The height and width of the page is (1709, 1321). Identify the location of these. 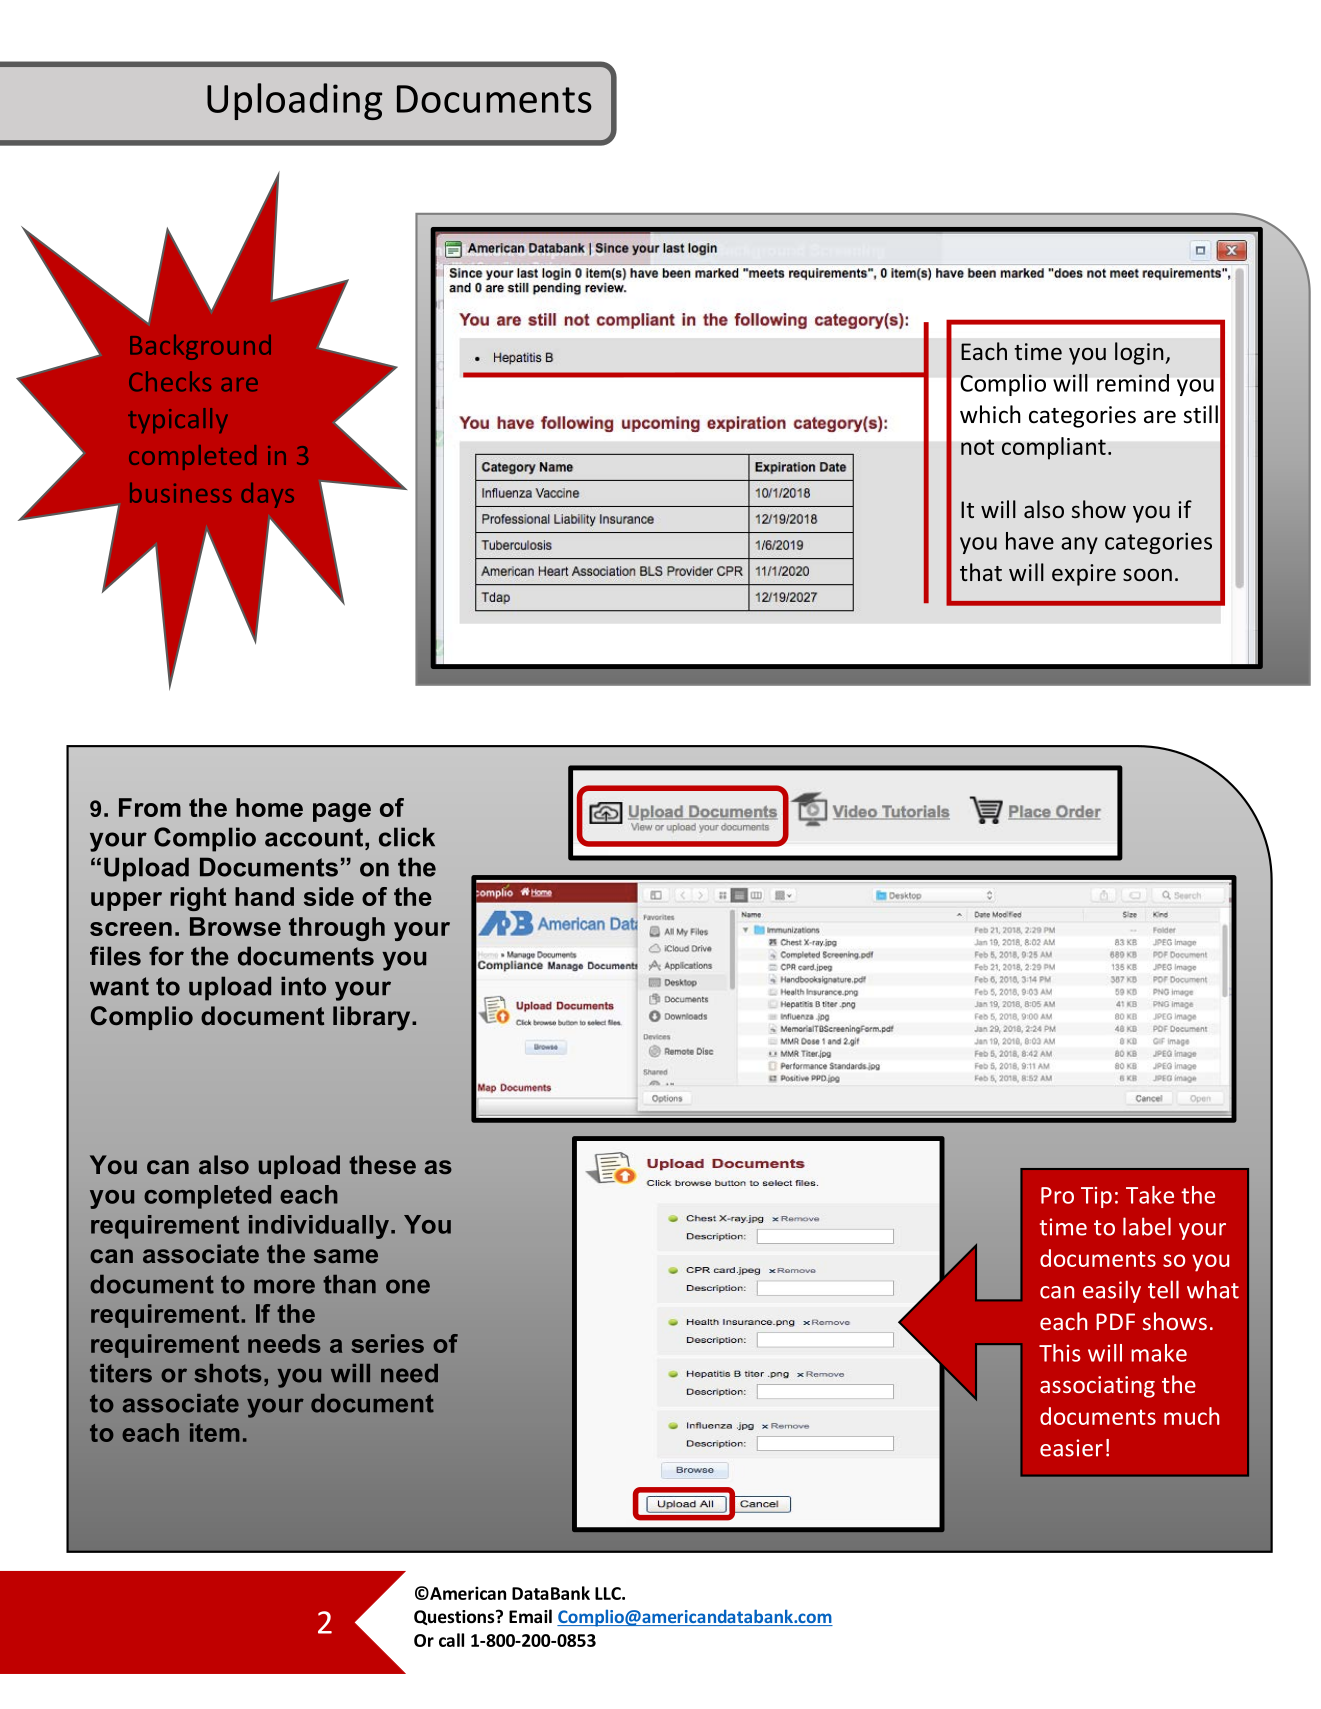
(382, 1164).
